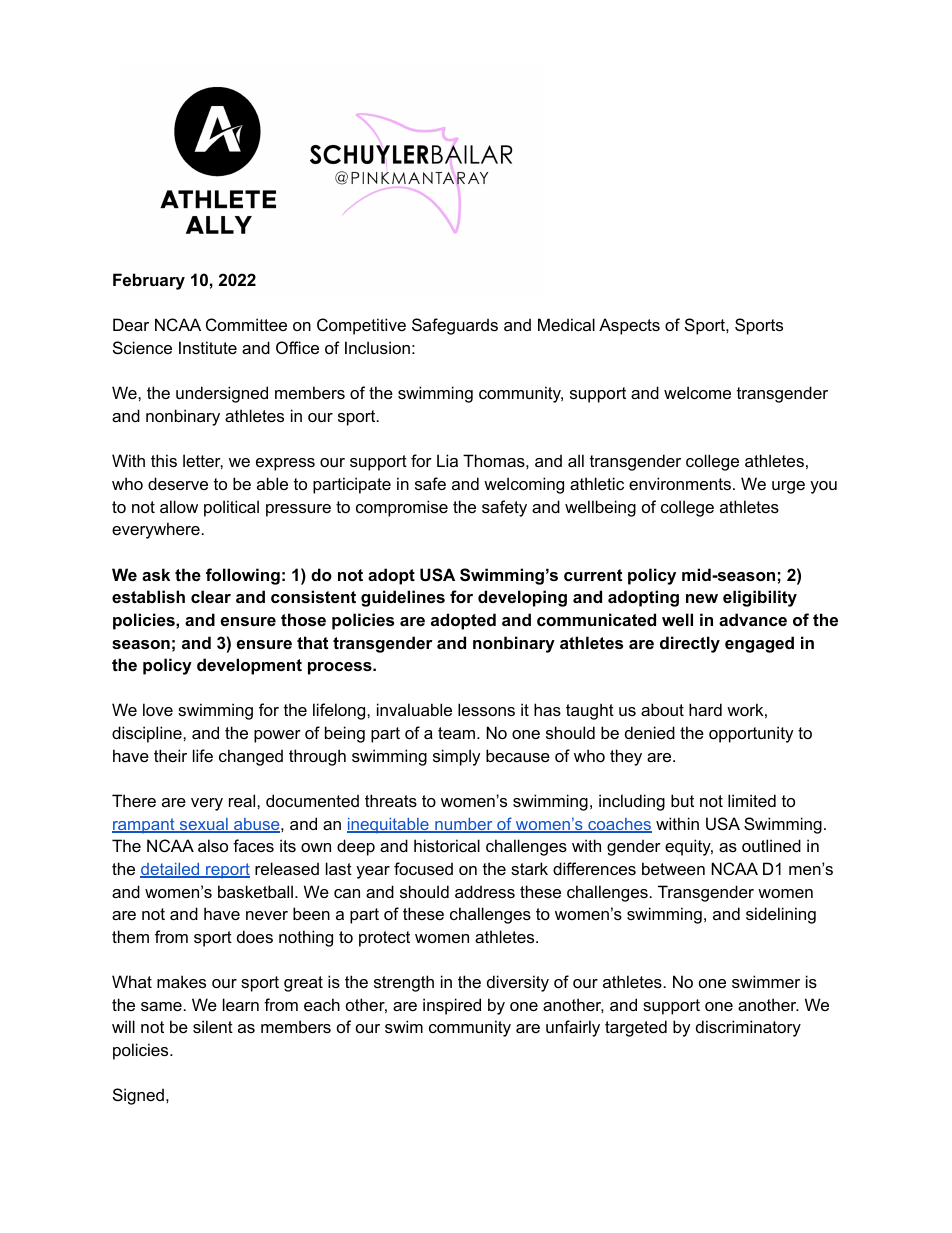 This screenshot has width=952, height=1233. I want to click on Medical, so click(566, 324).
